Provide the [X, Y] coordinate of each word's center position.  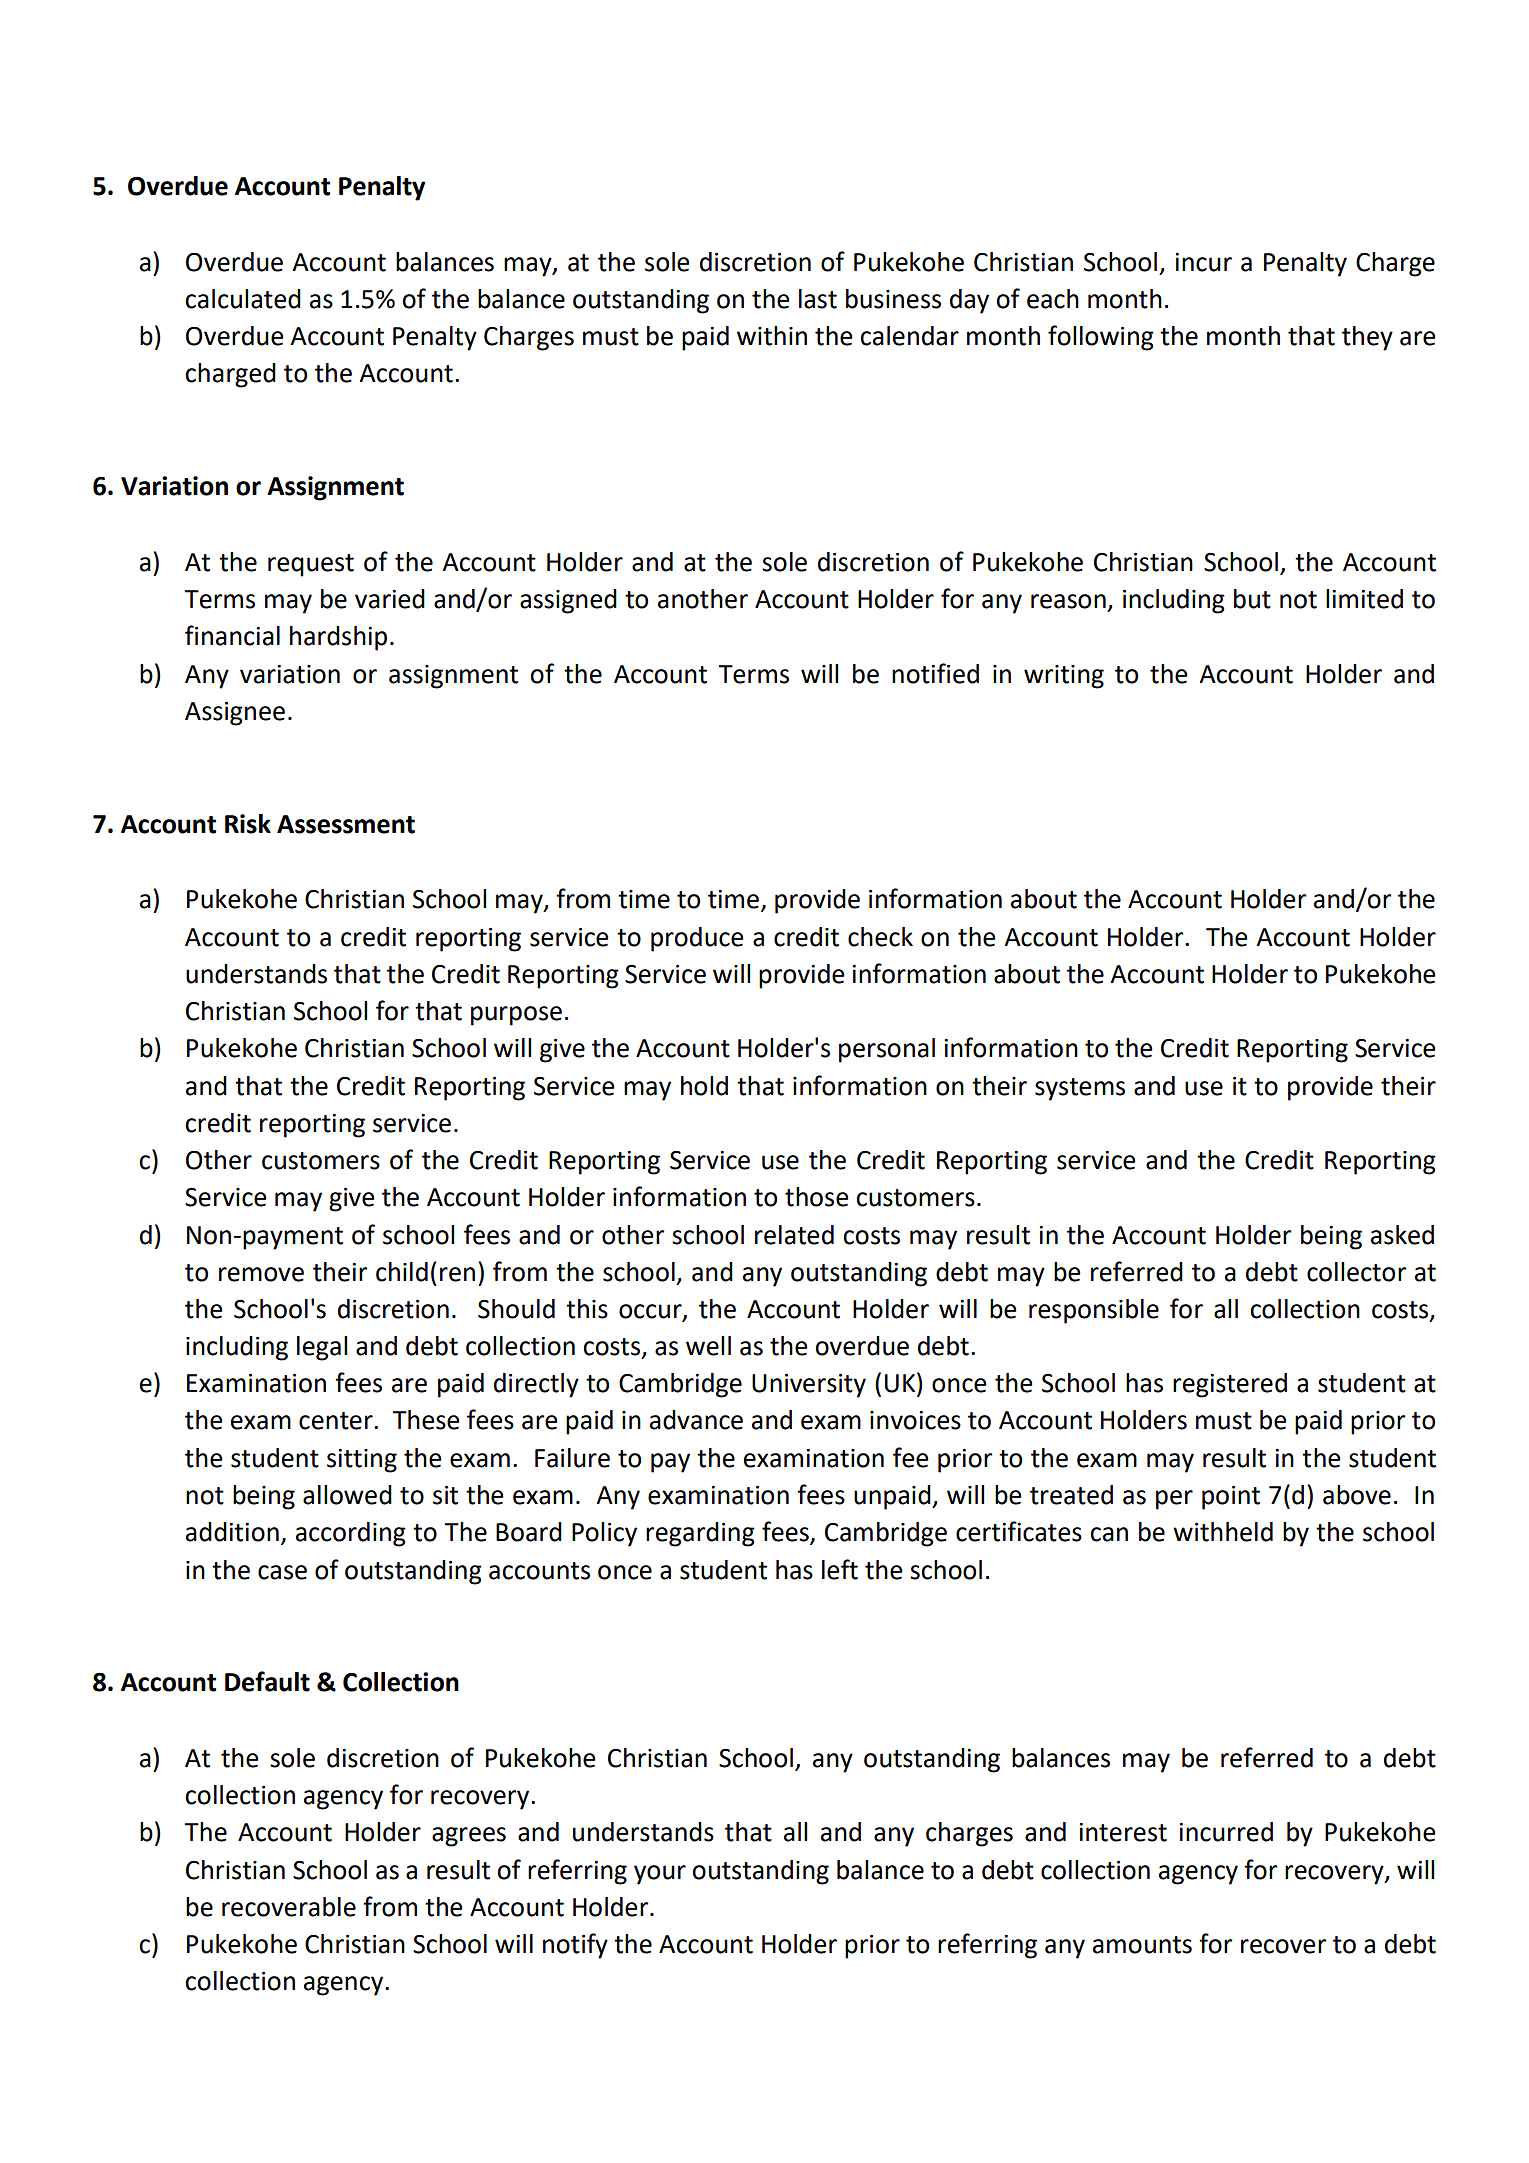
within [772, 336]
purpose [516, 1016]
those [817, 1197]
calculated [243, 299]
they [1367, 338]
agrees [469, 1837]
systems [1080, 1089]
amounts [1142, 1945]
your [660, 1875]
